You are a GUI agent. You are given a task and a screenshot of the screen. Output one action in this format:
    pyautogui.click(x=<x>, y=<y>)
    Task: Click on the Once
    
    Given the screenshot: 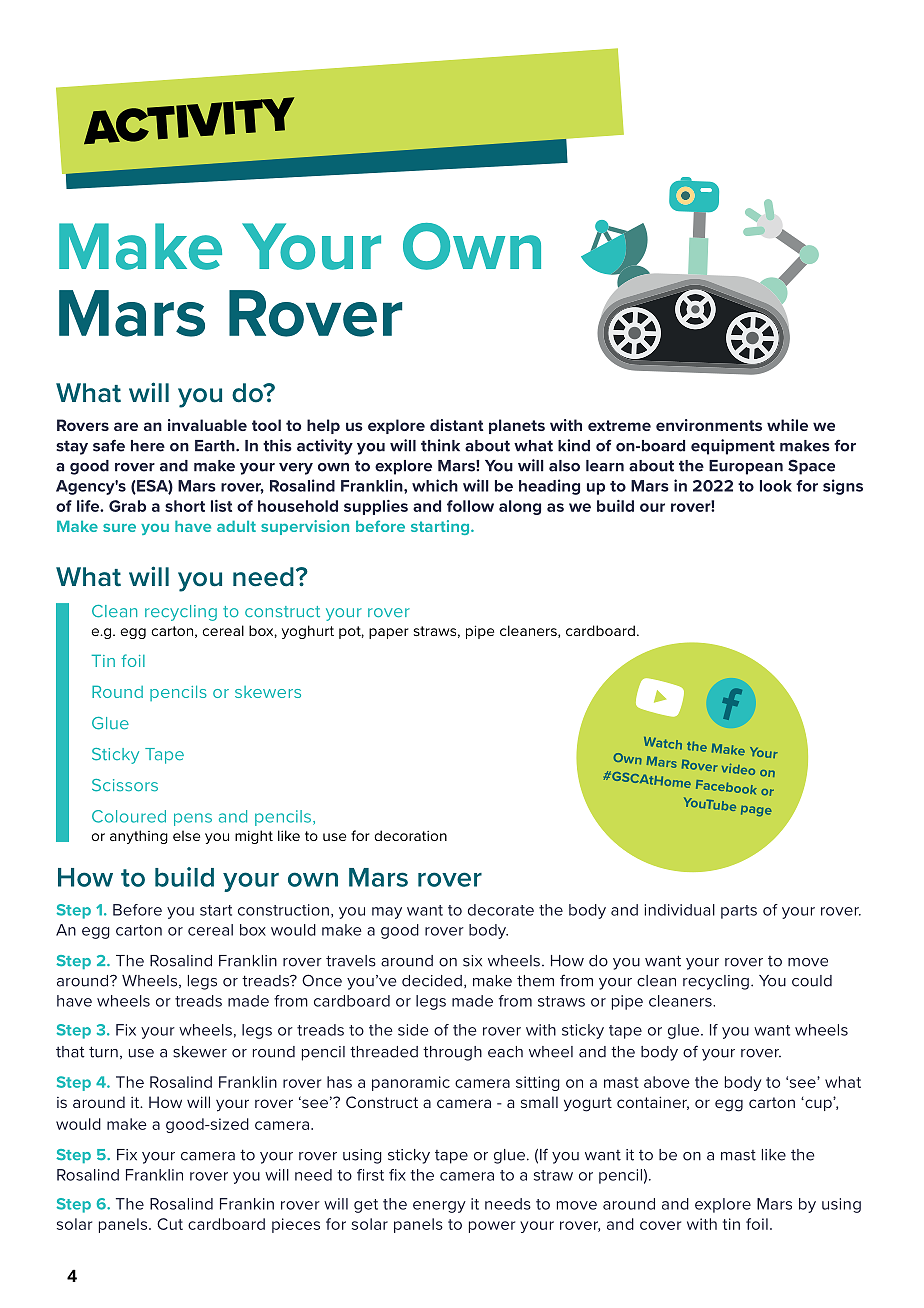 What is the action you would take?
    pyautogui.click(x=322, y=980)
